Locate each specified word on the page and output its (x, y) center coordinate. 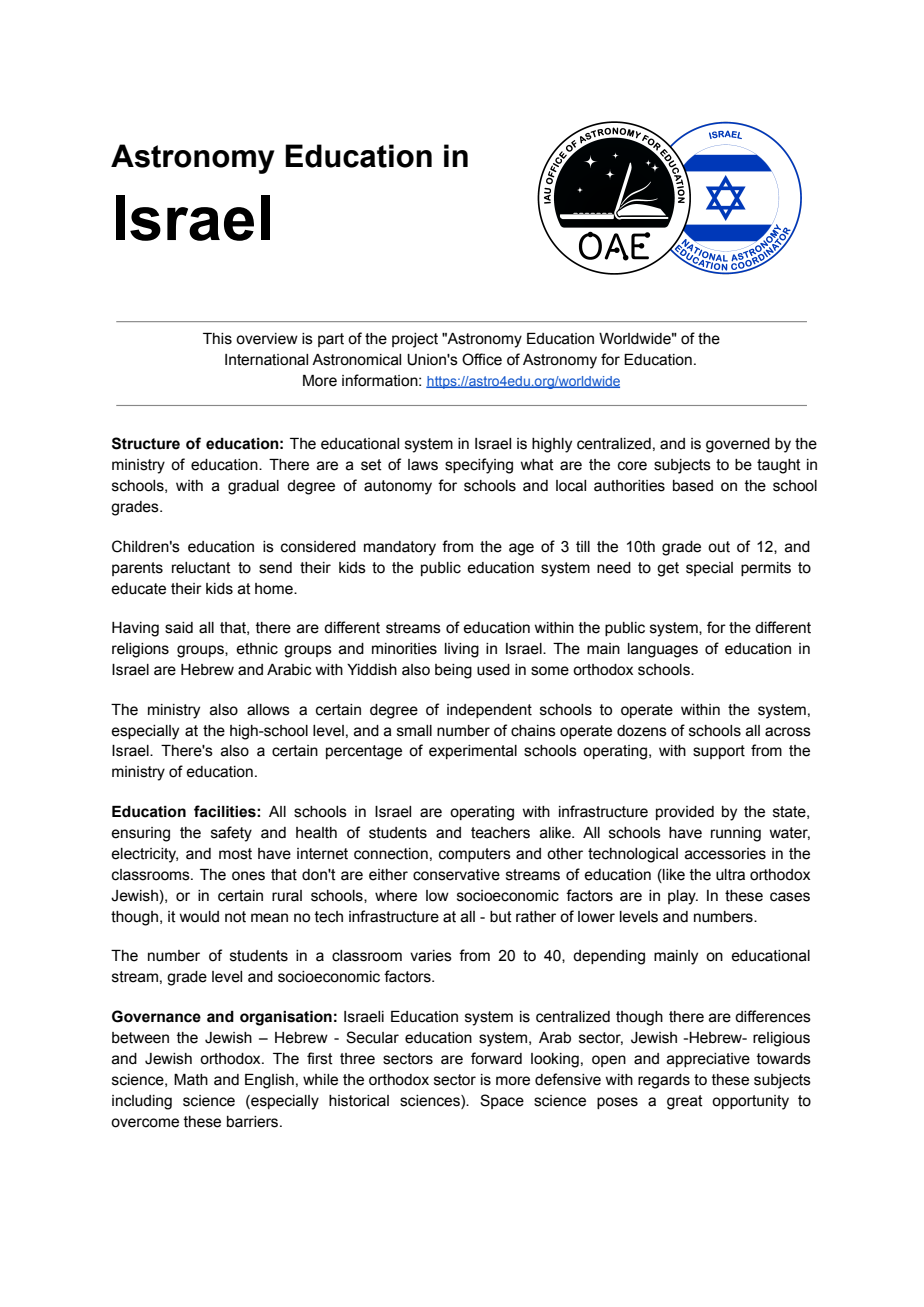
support (719, 752)
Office (482, 359)
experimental (473, 752)
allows (268, 710)
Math (191, 1080)
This (217, 339)
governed (738, 445)
